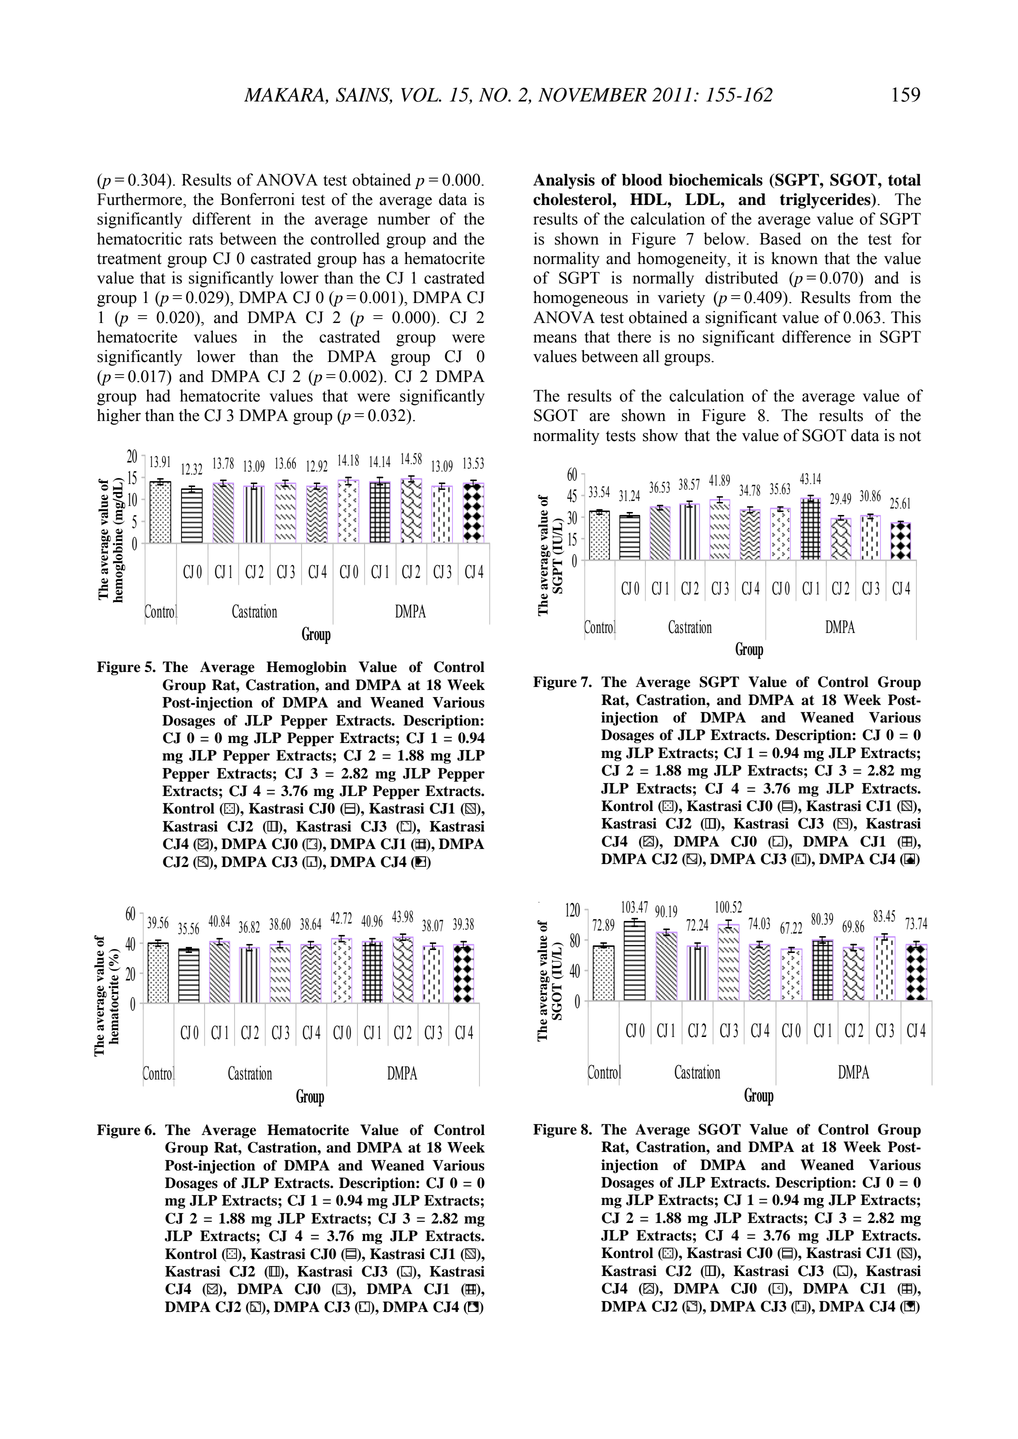  Describe the element at coordinates (555, 338) in the screenshot. I see `means` at that location.
